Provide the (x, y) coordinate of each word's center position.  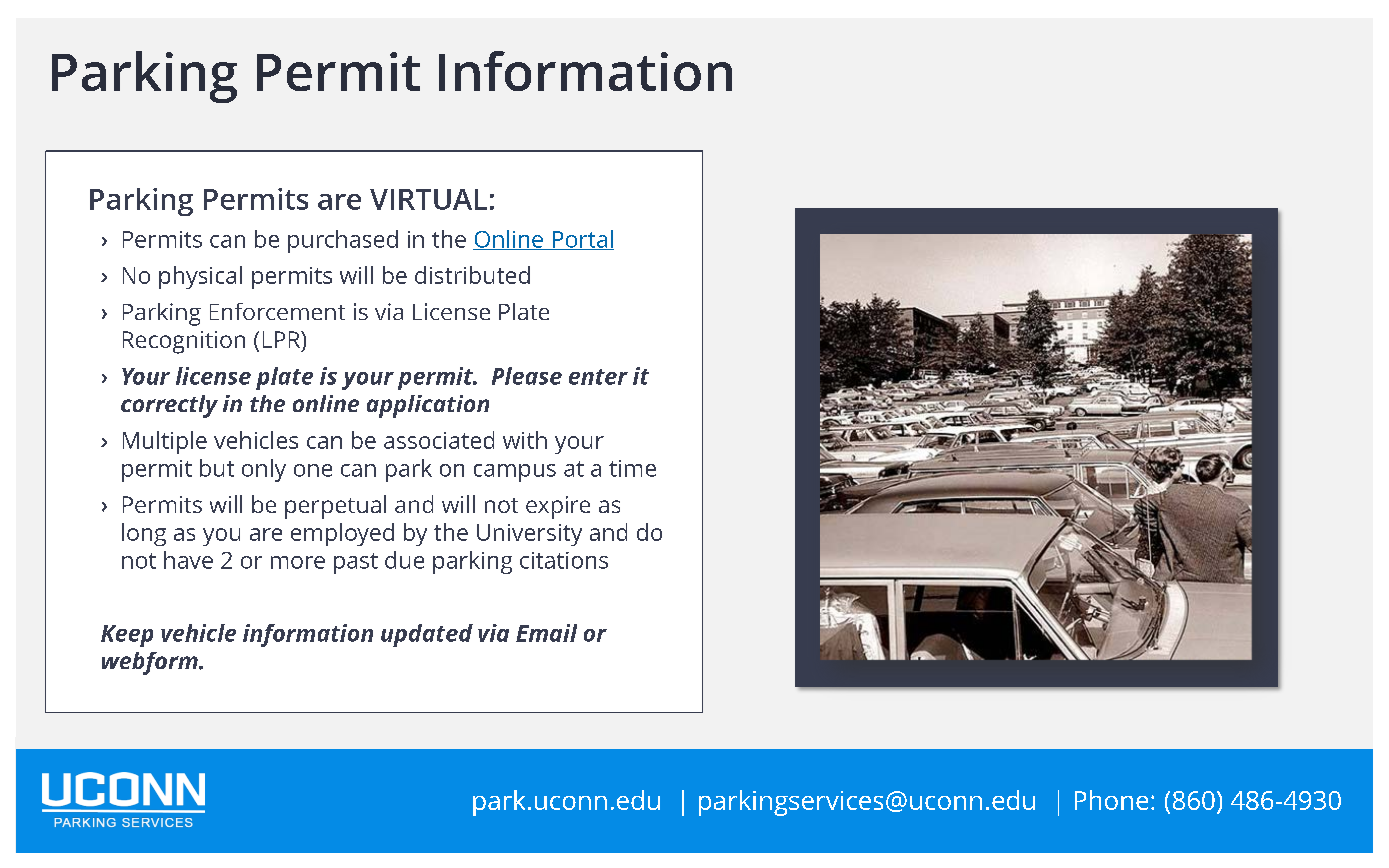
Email (546, 633)
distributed (472, 275)
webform (151, 663)
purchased (343, 241)
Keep (127, 636)
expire (558, 507)
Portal (582, 240)
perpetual (335, 507)
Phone (1111, 800)
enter (598, 377)
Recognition (184, 342)
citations (564, 560)
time (632, 468)
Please (527, 376)
